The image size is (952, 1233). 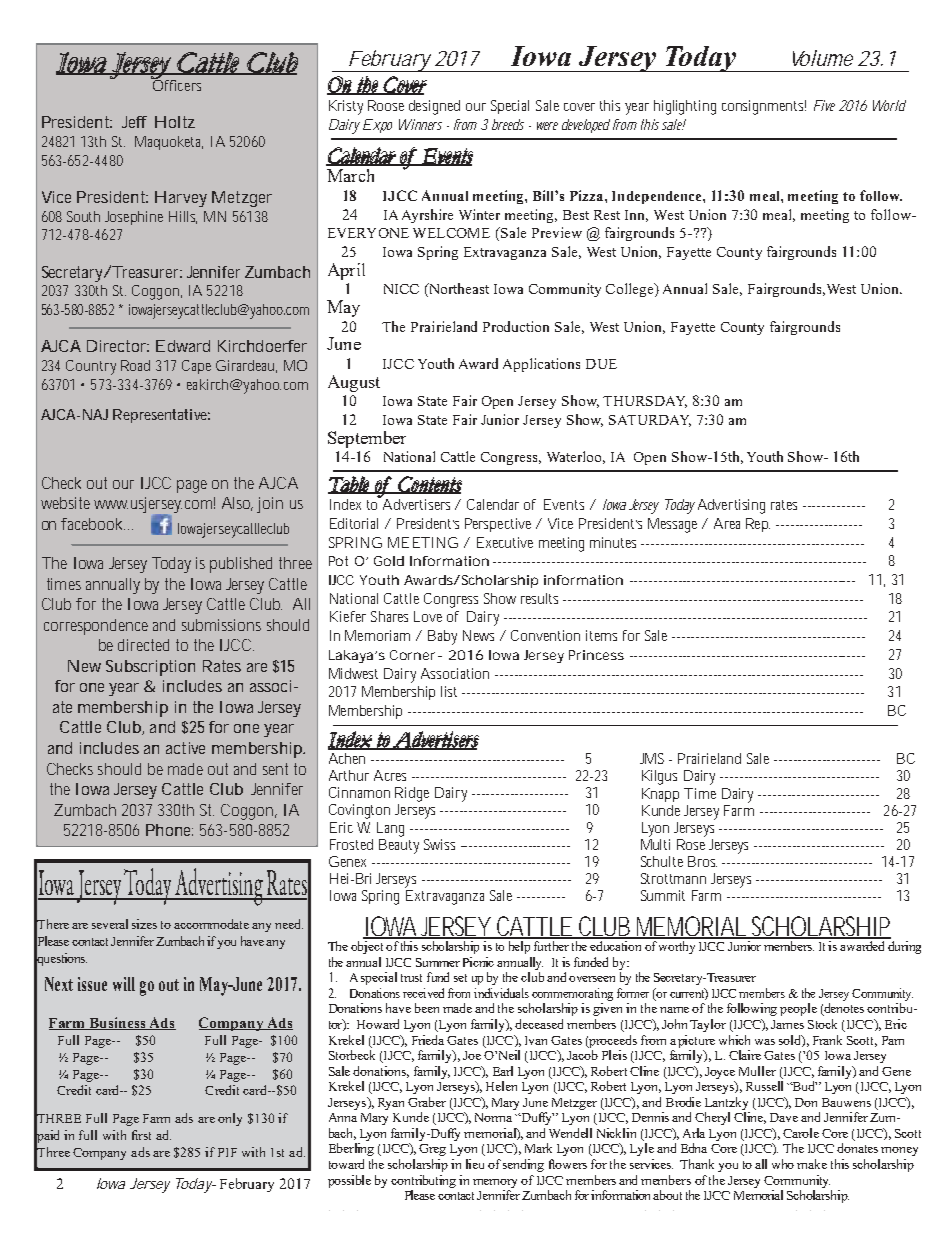 What do you see at coordinates (475, 1164) in the image?
I see `lieu` at bounding box center [475, 1164].
